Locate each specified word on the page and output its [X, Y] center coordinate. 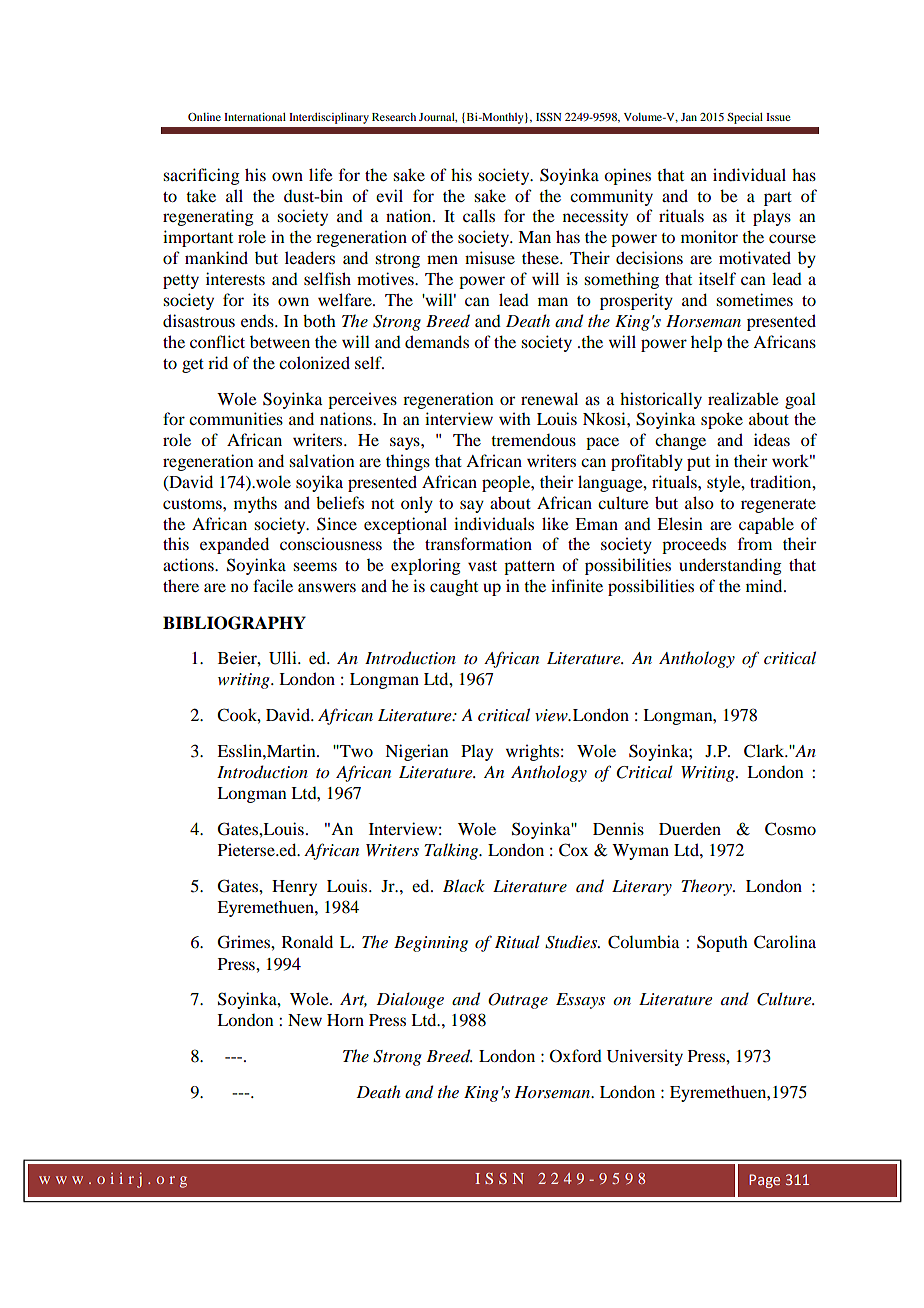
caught [454, 587]
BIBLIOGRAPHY [234, 623]
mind [765, 585]
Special [745, 118]
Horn [345, 1020]
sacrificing [201, 176]
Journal [438, 117]
